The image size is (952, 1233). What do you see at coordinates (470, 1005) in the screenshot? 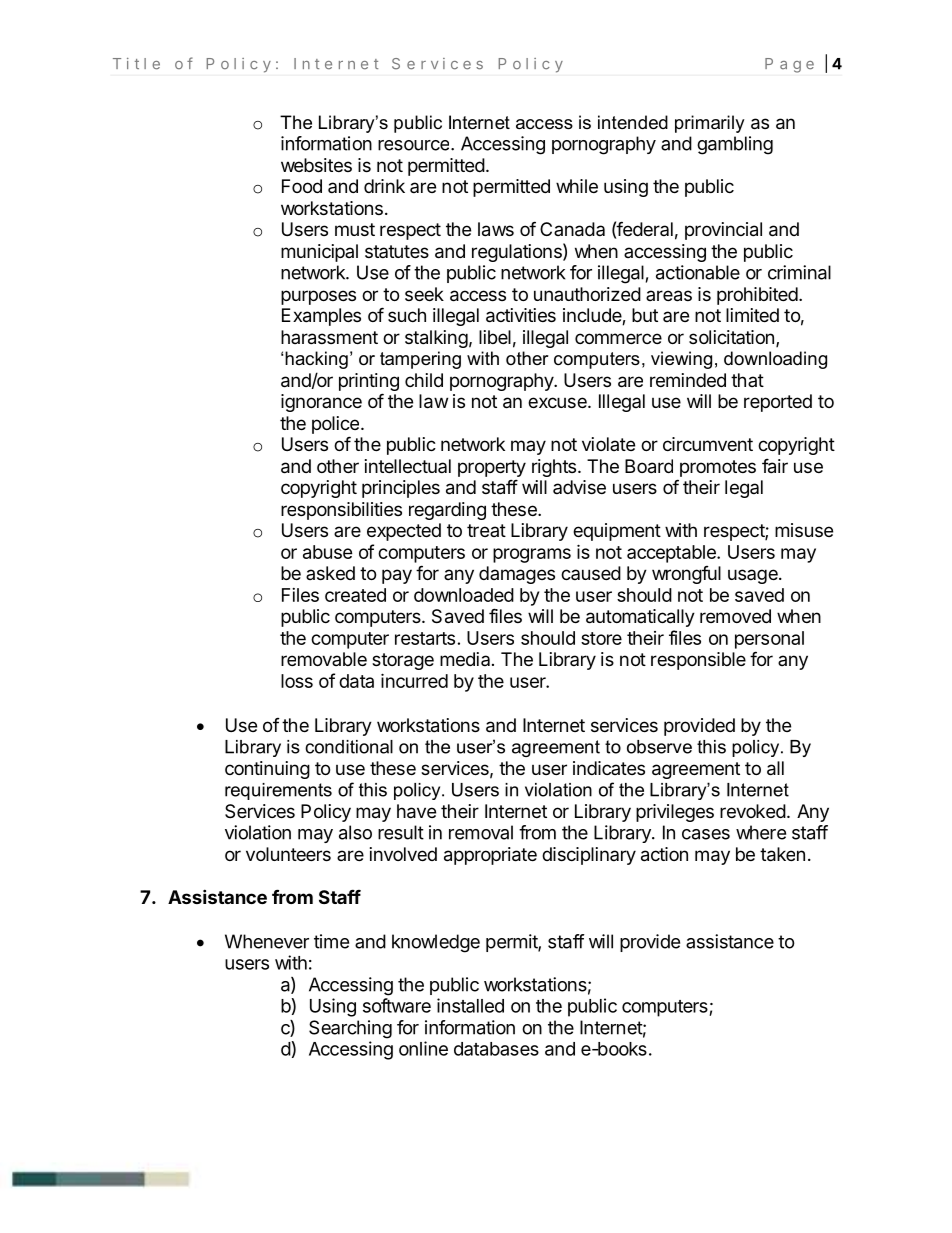
I see `installed` at bounding box center [470, 1005].
